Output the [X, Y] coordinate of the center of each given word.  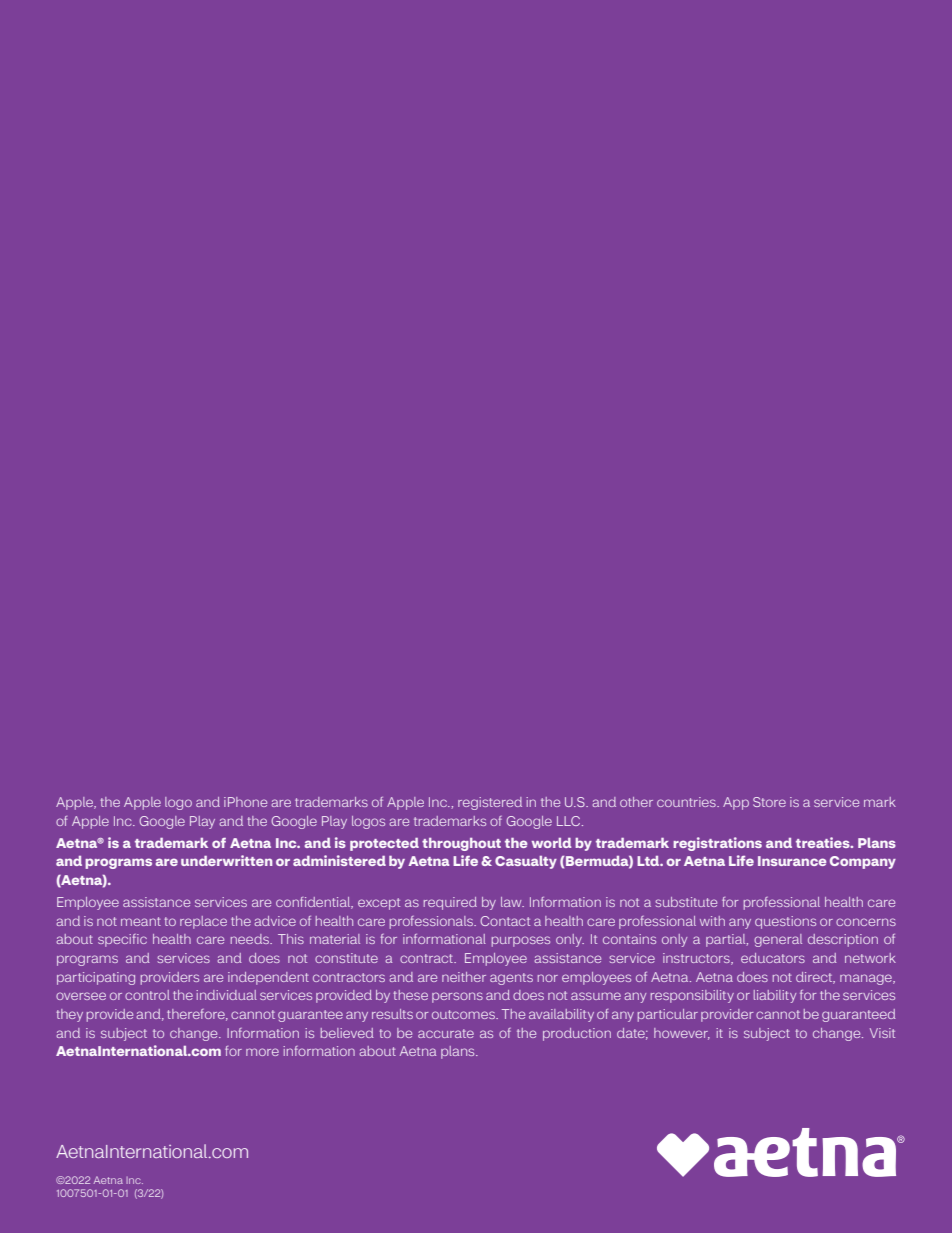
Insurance [792, 861]
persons [457, 997]
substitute [686, 902]
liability [775, 996]
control [147, 995]
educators [773, 958]
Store [769, 802]
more [262, 1052]
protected [384, 844]
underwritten [226, 860]
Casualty [526, 862]
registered [490, 803]
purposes [521, 941]
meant [141, 921]
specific [122, 940]
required [450, 903]
